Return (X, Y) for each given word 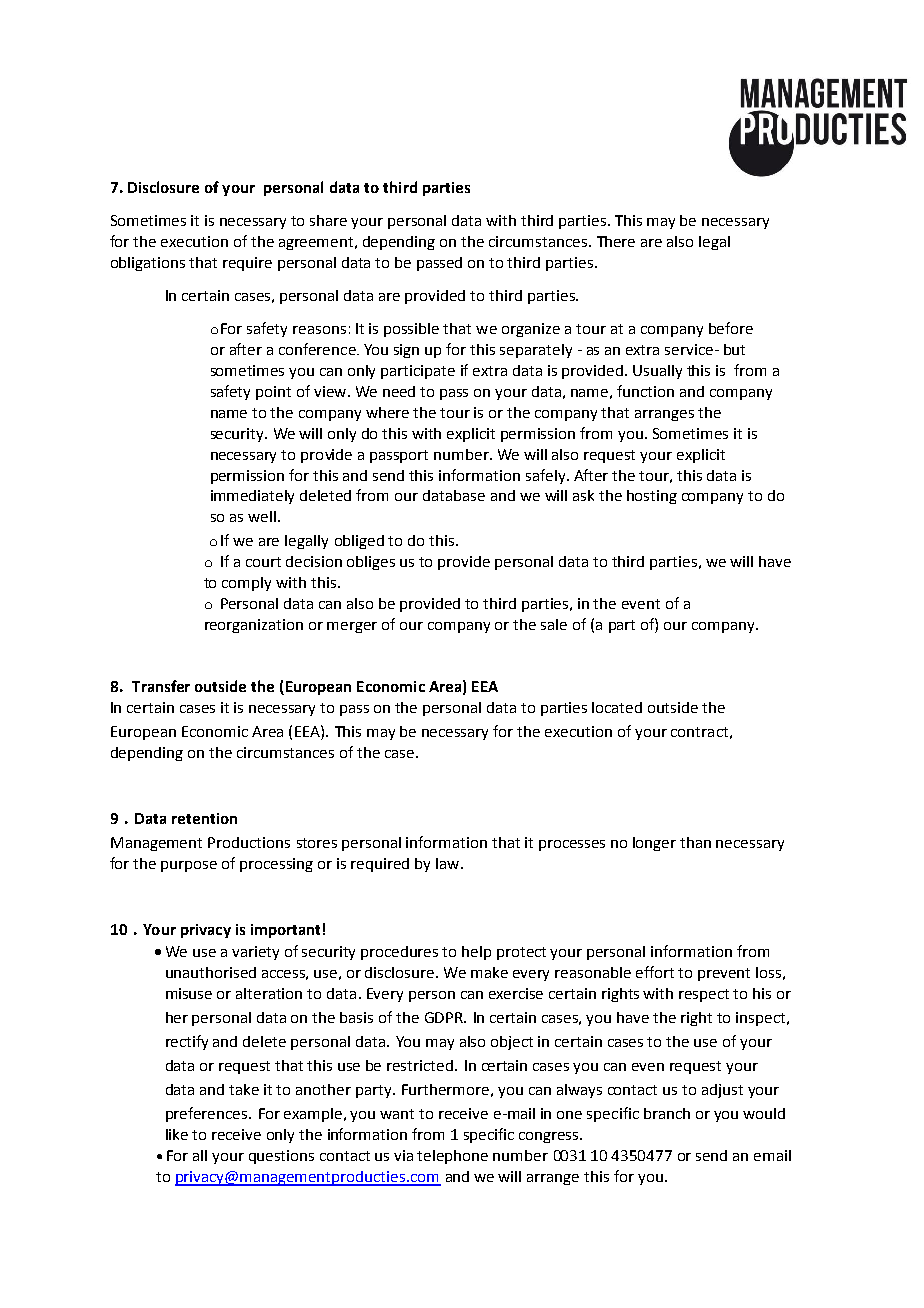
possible (411, 330)
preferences (208, 1114)
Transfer (161, 686)
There (616, 241)
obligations (148, 264)
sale (554, 624)
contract (699, 732)
